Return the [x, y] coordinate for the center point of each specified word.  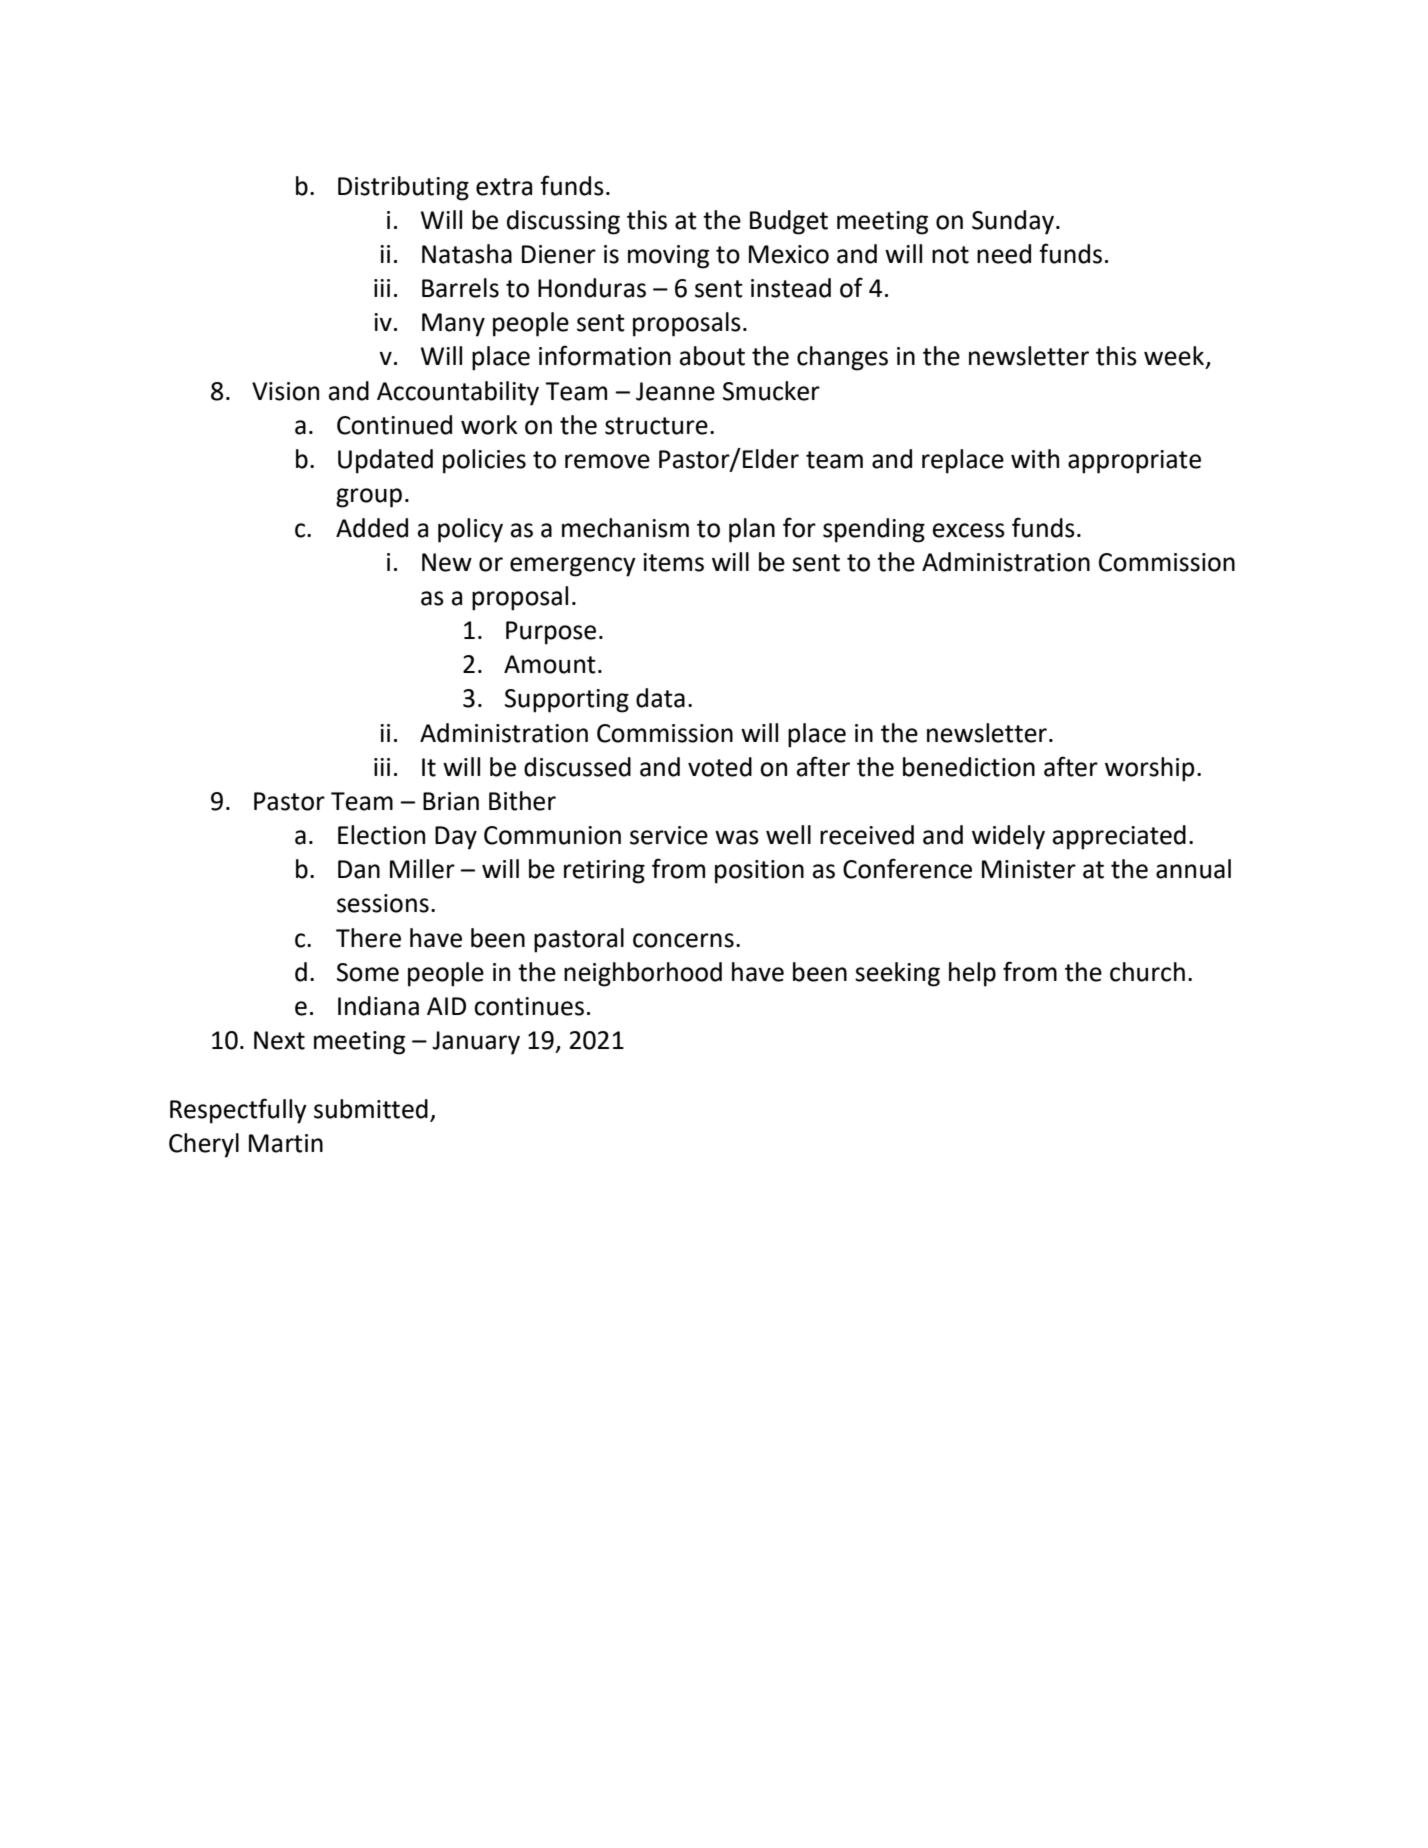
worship [1149, 769]
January [476, 1043]
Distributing [403, 188]
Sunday [1013, 222]
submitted [371, 1109]
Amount [550, 664]
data [660, 698]
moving [668, 257]
